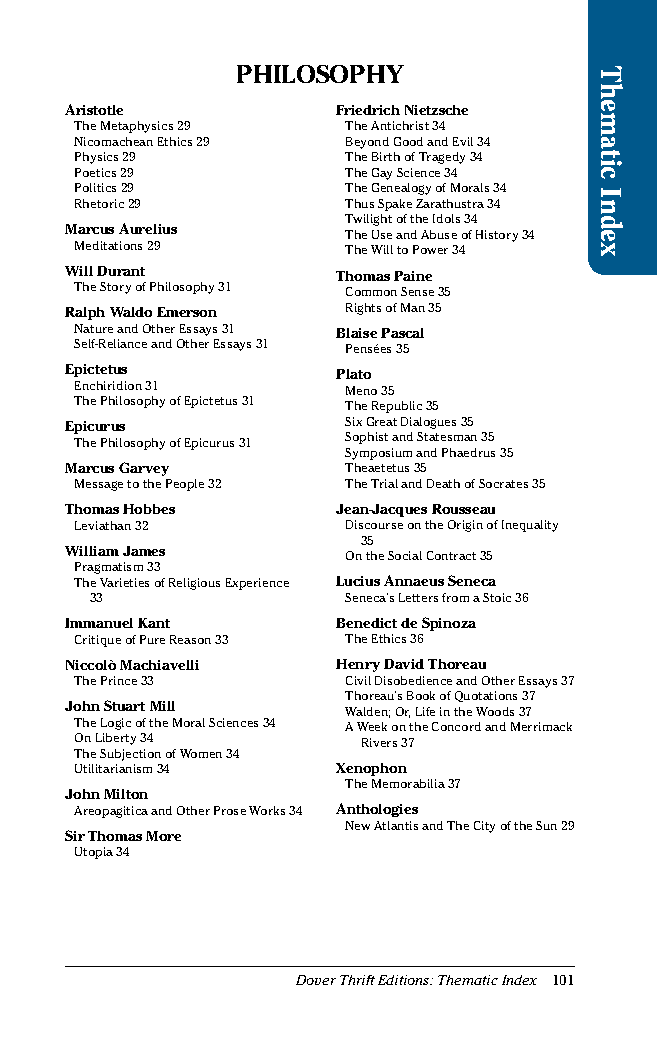 Image resolution: width=657 pixels, height=1051 pixels. Describe the element at coordinates (94, 109) in the image. I see `Aristotle` at that location.
